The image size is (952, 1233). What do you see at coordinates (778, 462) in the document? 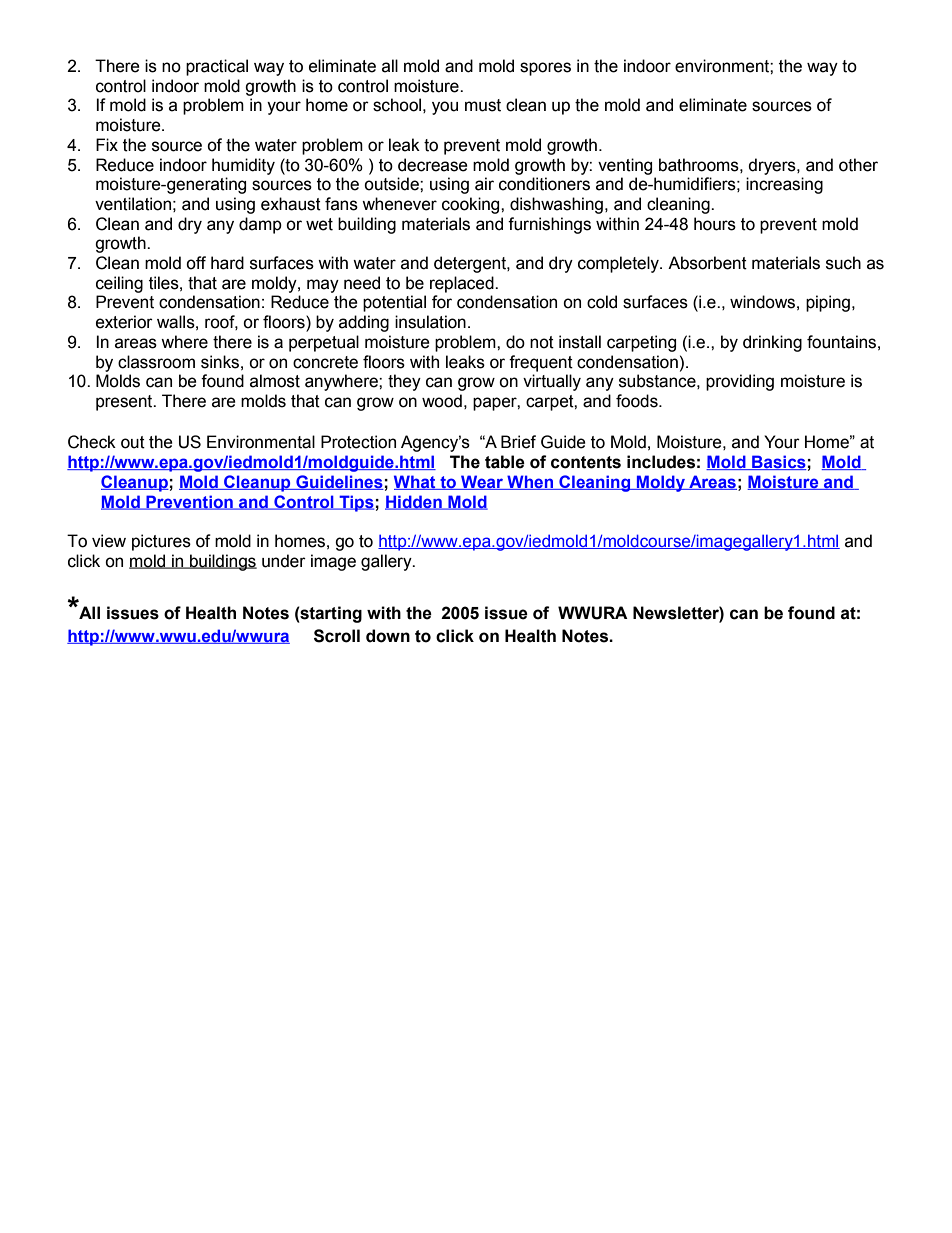
I see `Basics` at bounding box center [778, 462].
